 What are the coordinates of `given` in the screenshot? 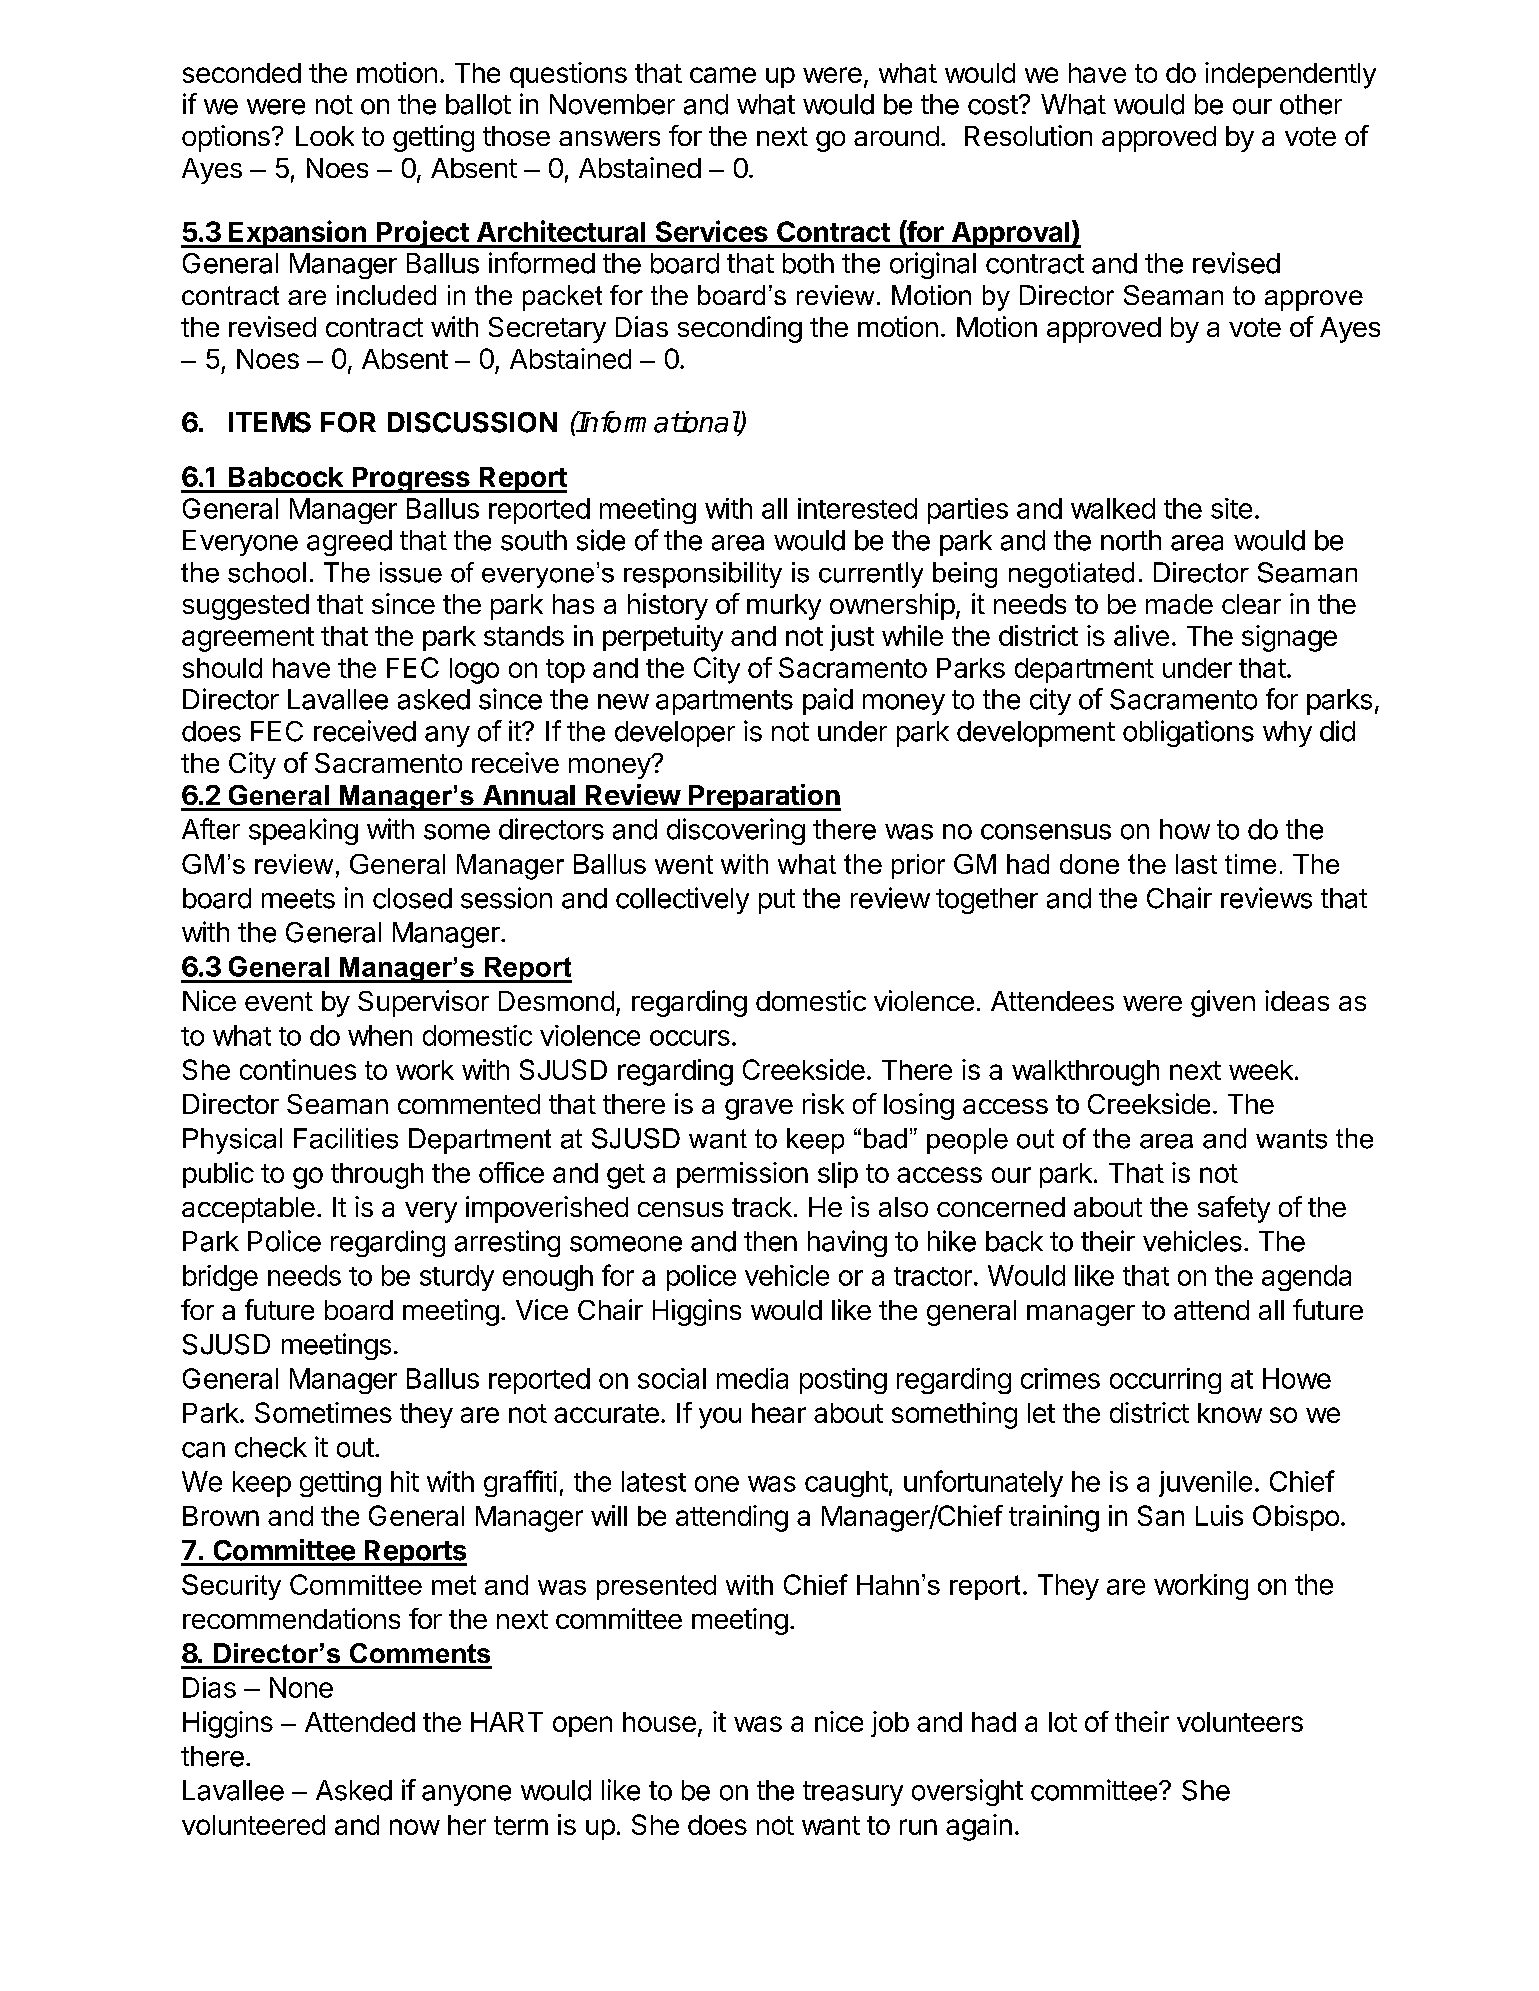 It's located at (1223, 1003).
